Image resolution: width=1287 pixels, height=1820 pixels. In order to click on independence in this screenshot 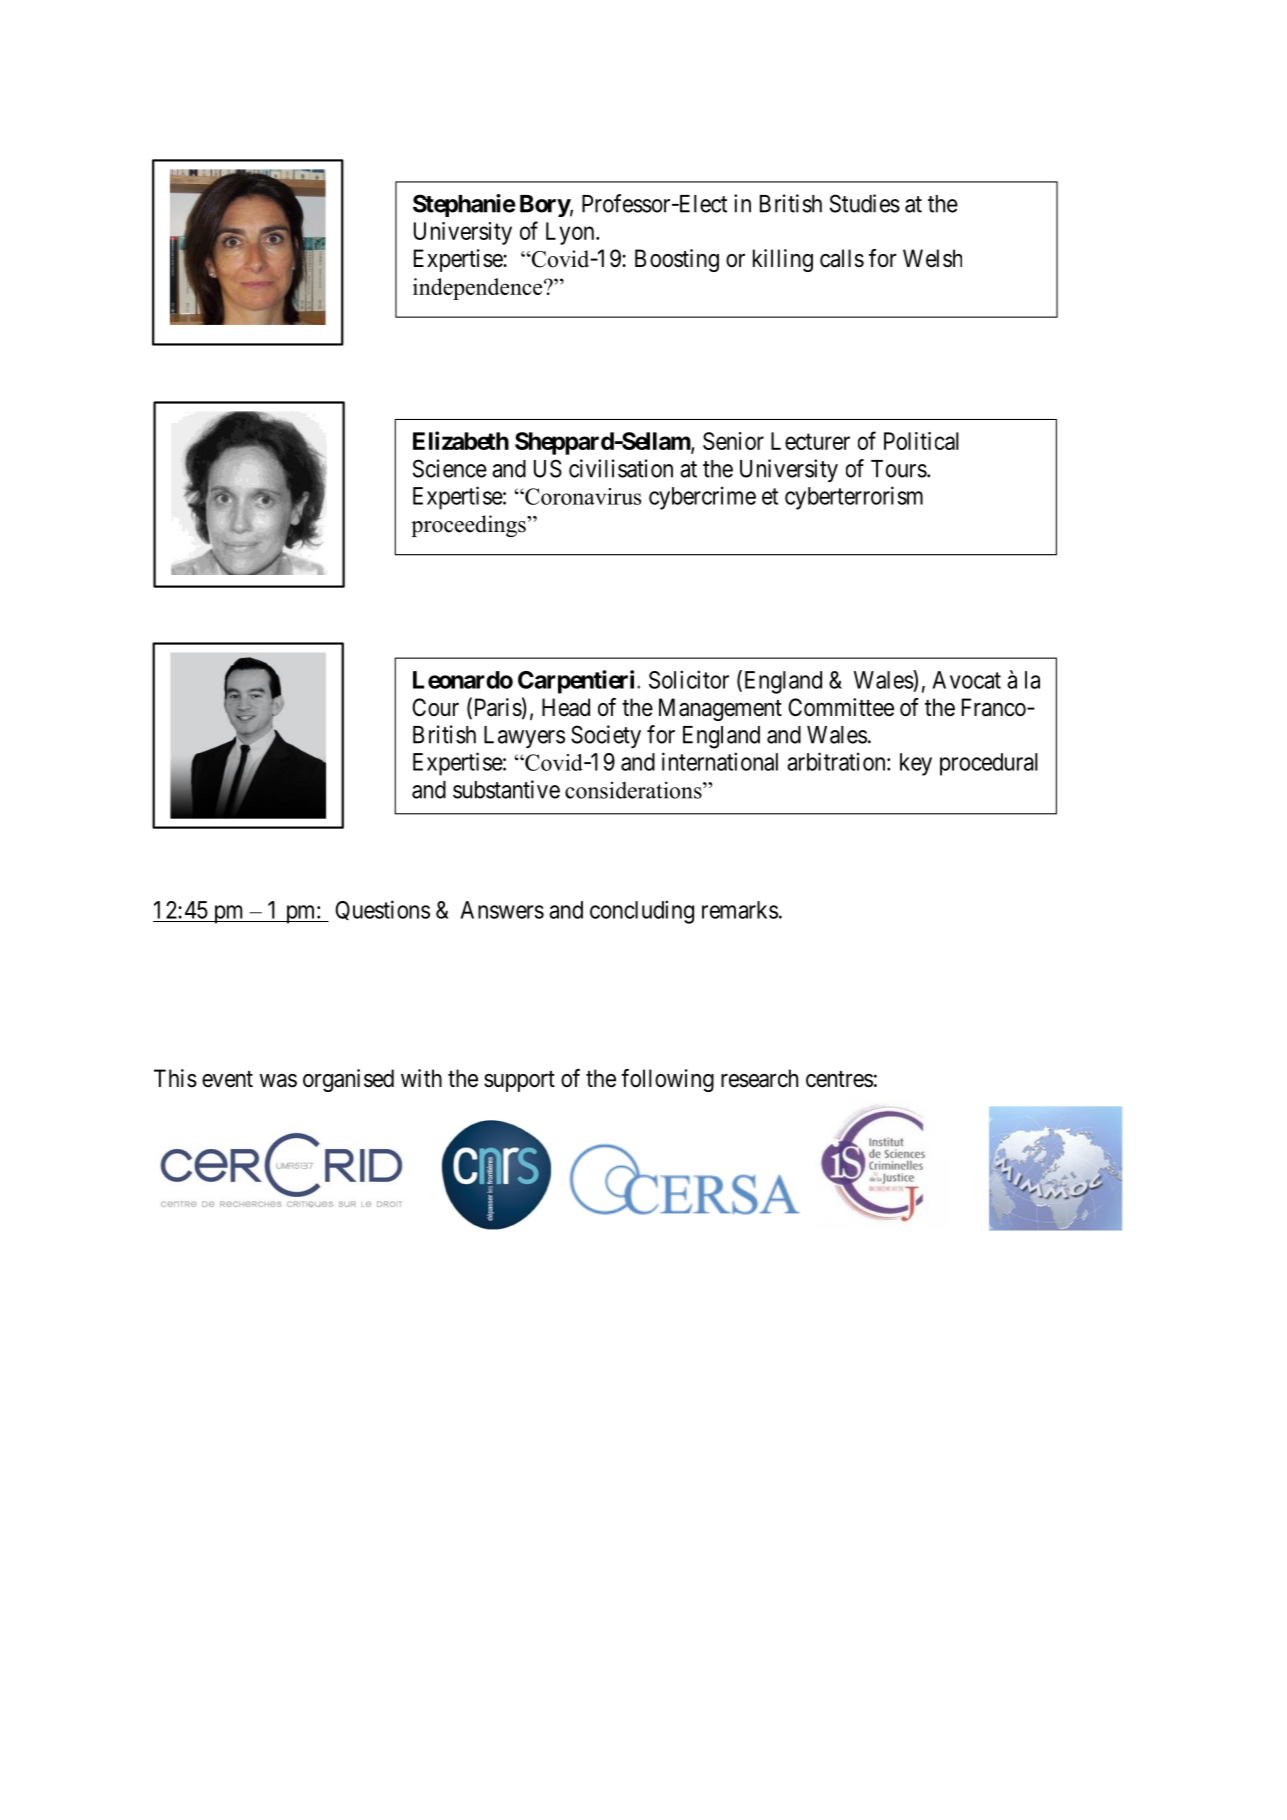, I will do `click(479, 289)`.
